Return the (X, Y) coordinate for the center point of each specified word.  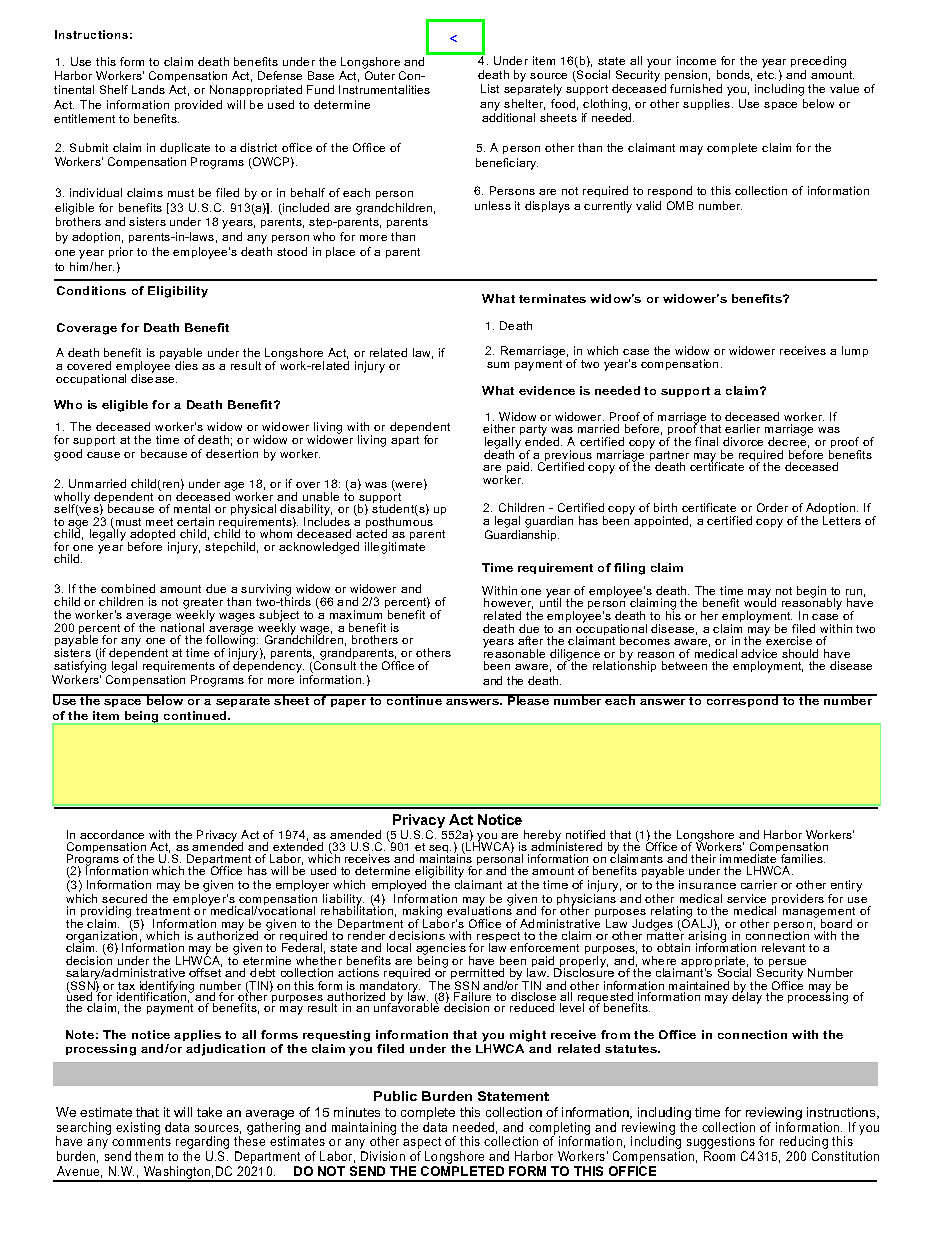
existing (138, 1128)
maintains (446, 858)
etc (766, 75)
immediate (748, 858)
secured (124, 898)
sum (498, 365)
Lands (148, 89)
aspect (422, 1144)
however (508, 603)
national (182, 626)
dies (186, 365)
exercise (788, 640)
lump (855, 351)
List (490, 88)
